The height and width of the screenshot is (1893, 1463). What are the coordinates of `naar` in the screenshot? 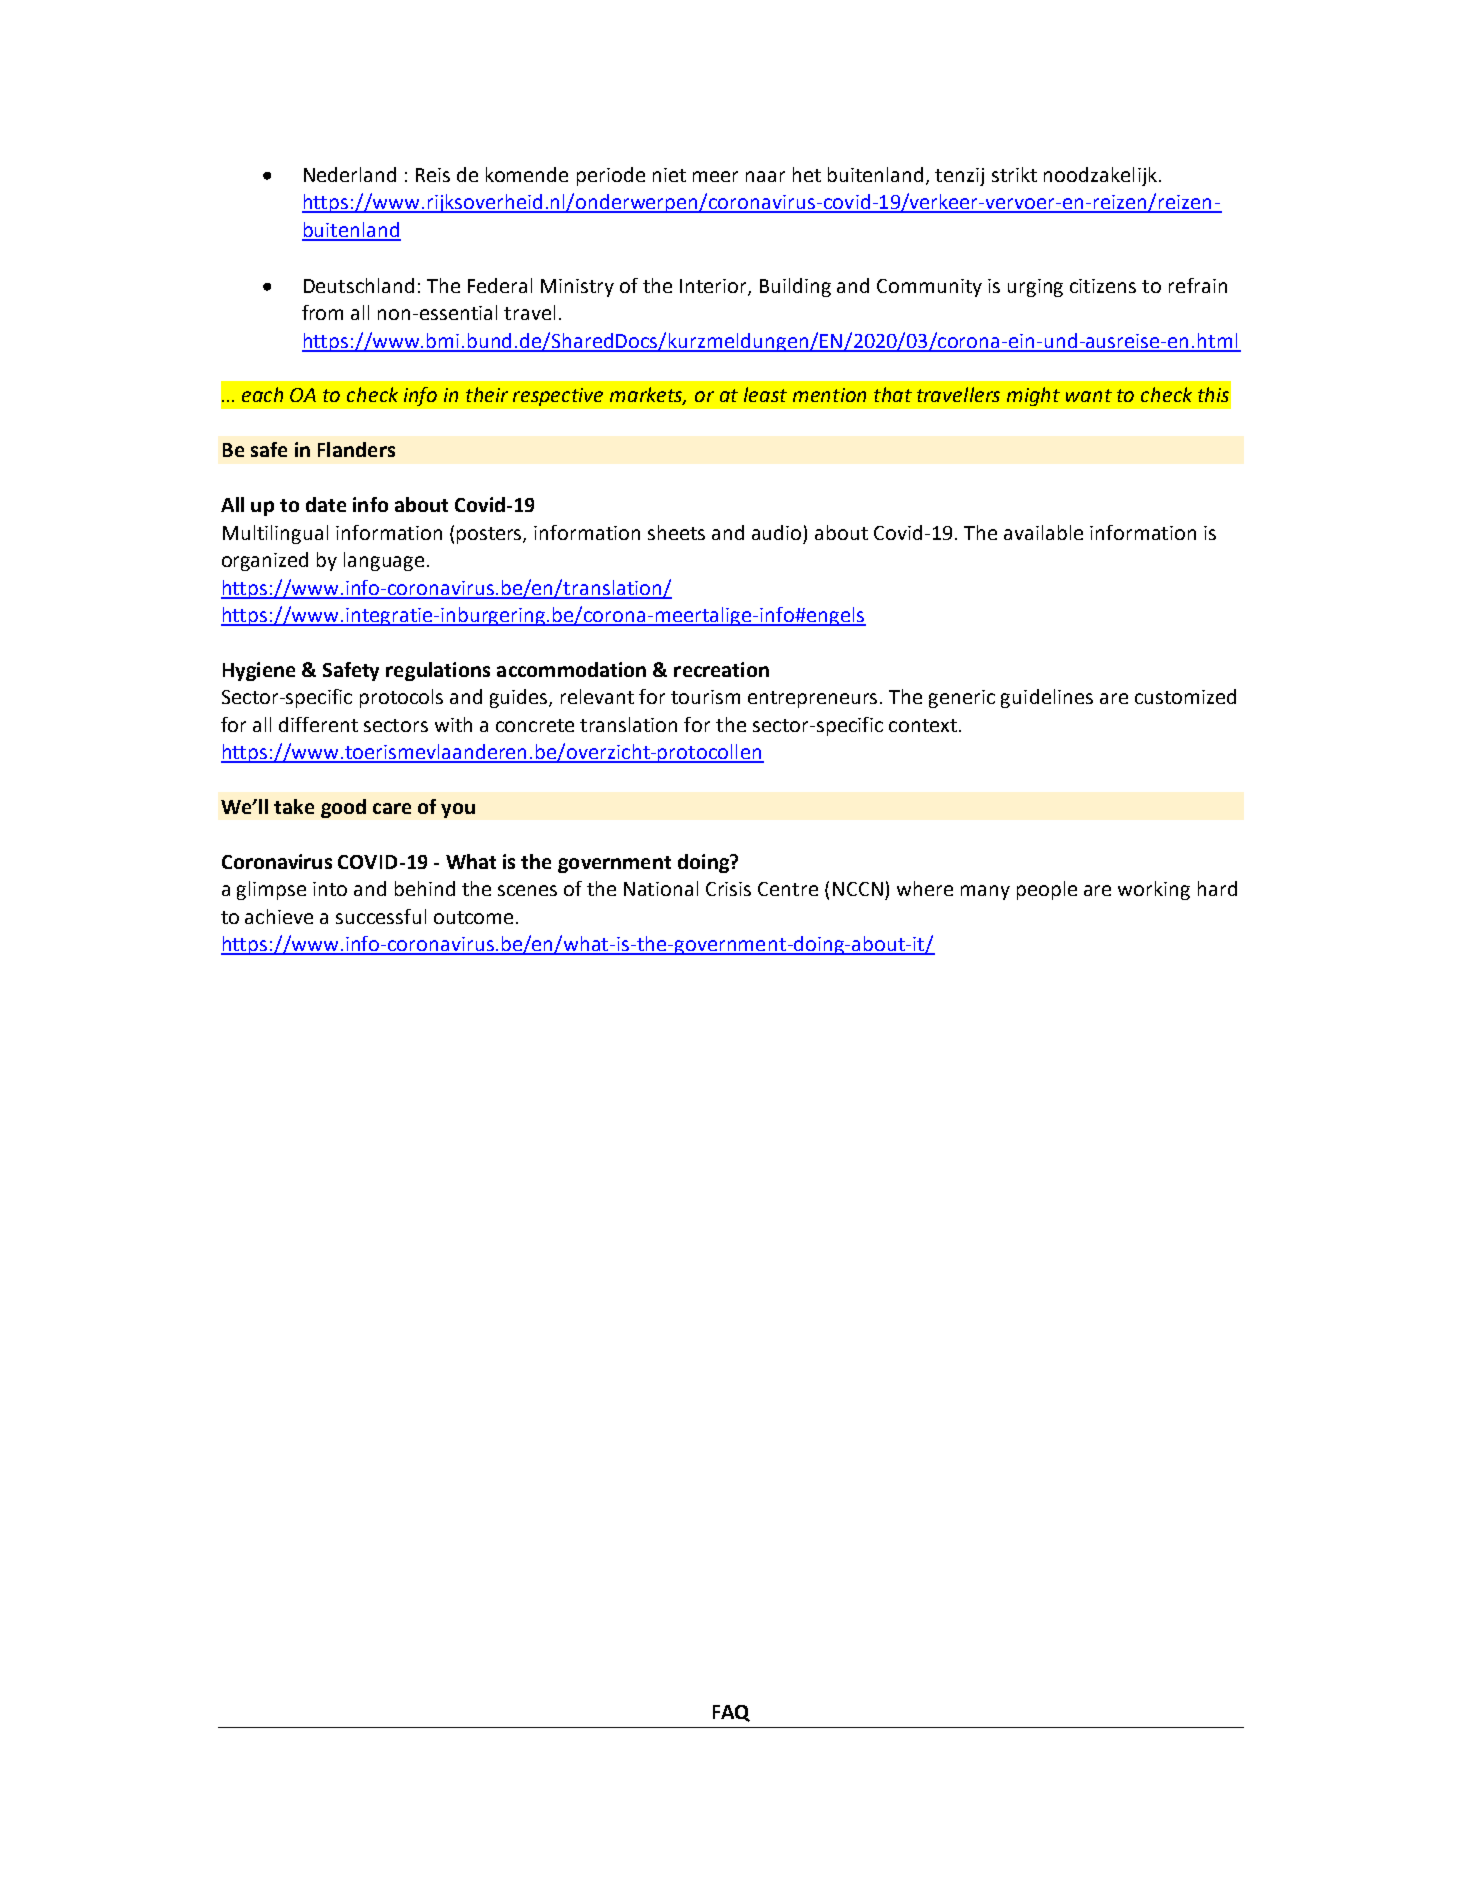 It's located at (765, 176).
